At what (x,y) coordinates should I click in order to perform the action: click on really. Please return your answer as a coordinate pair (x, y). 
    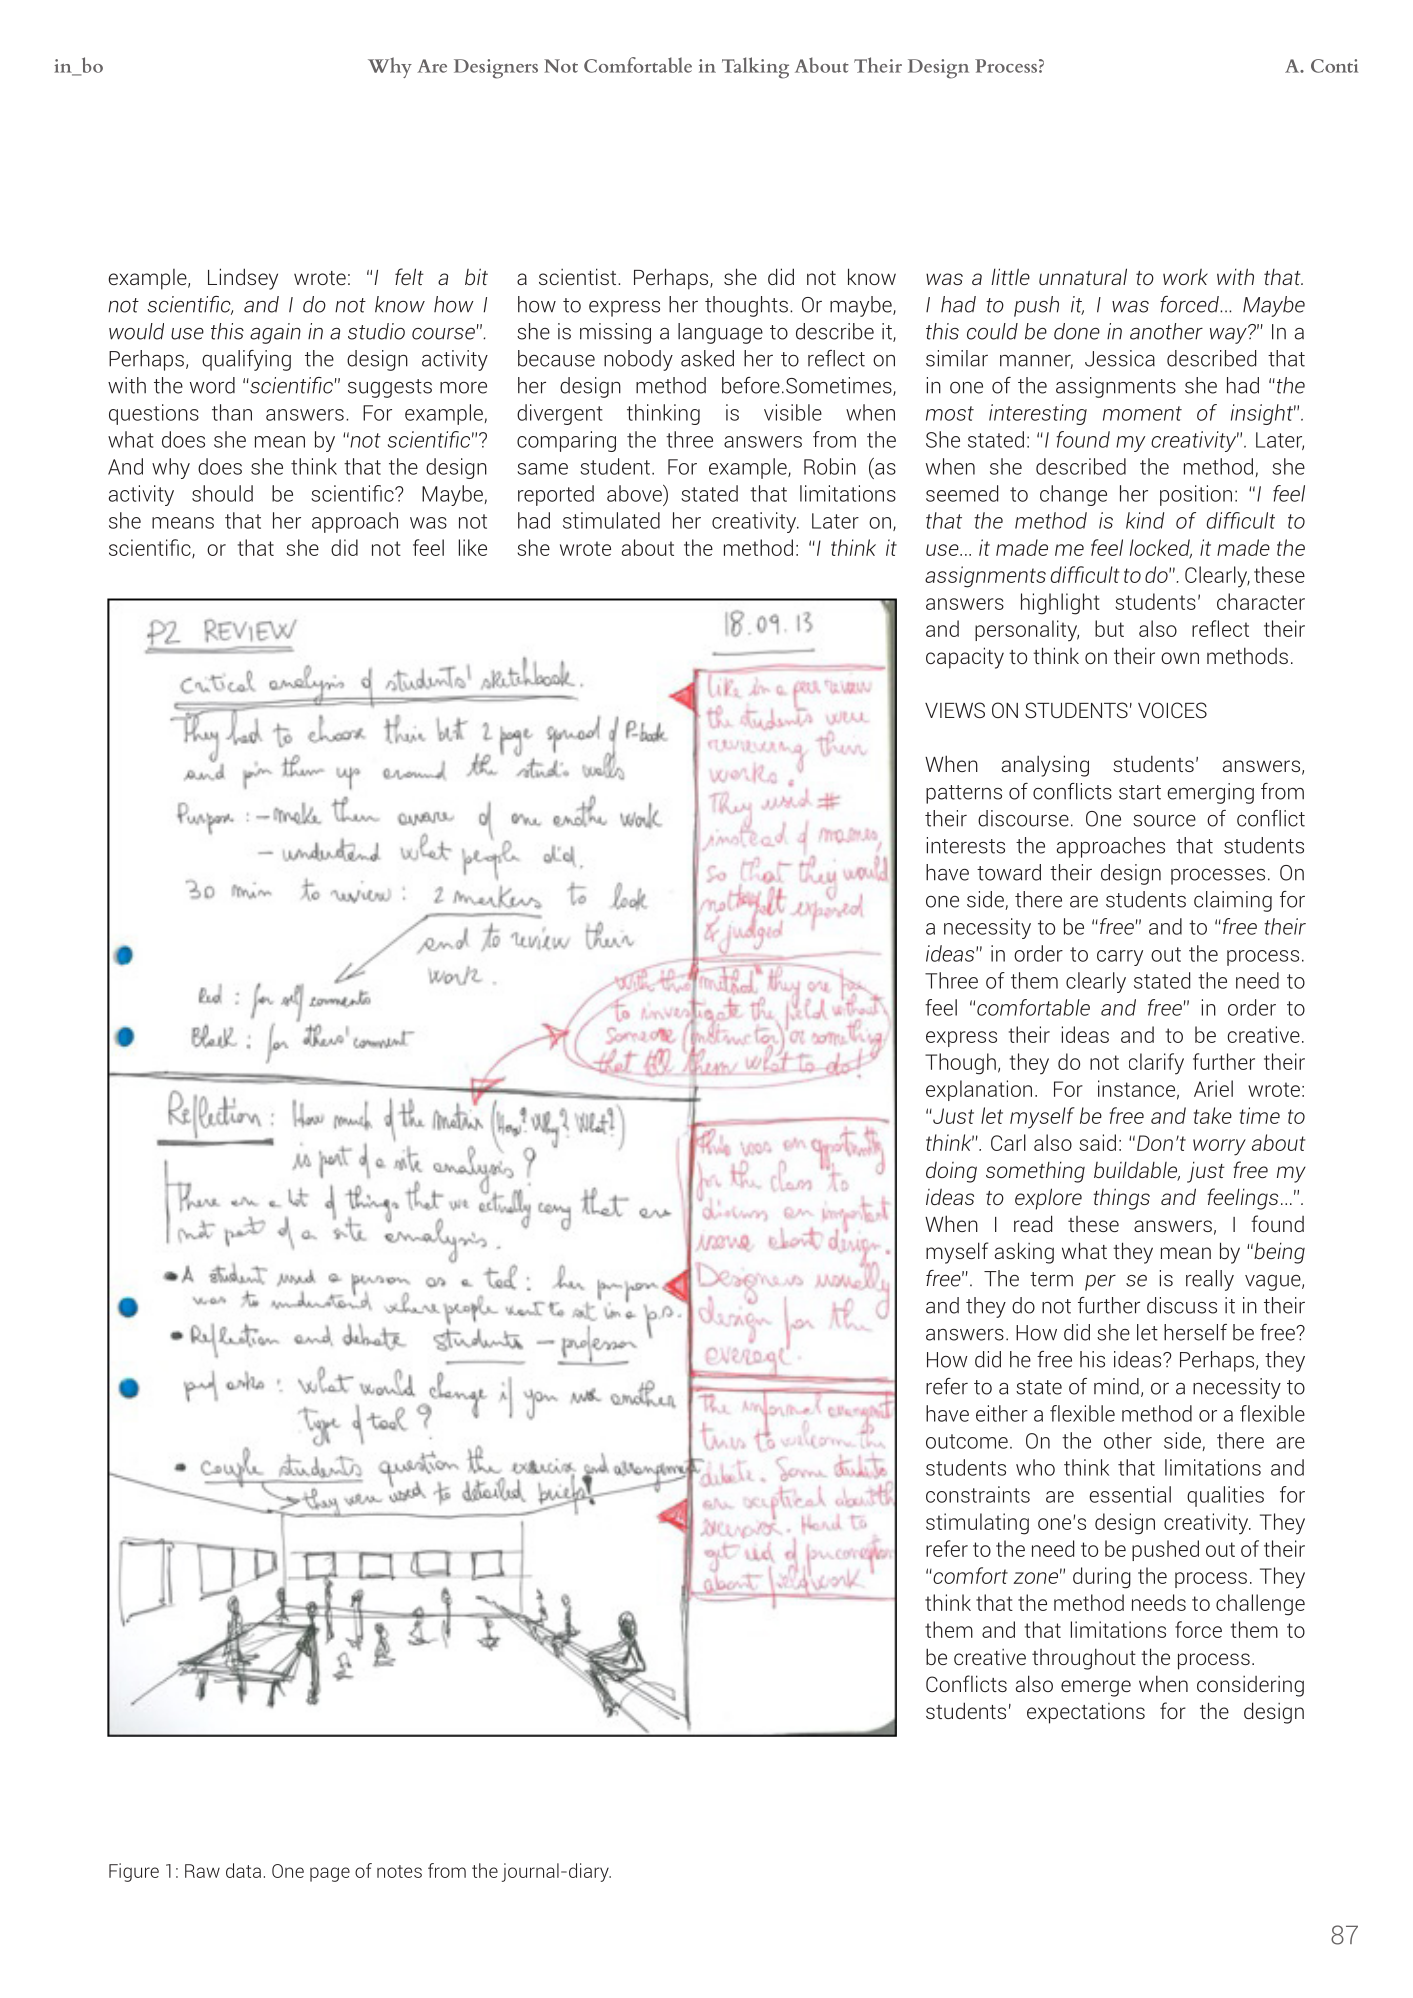
    Looking at the image, I should click on (1210, 1280).
